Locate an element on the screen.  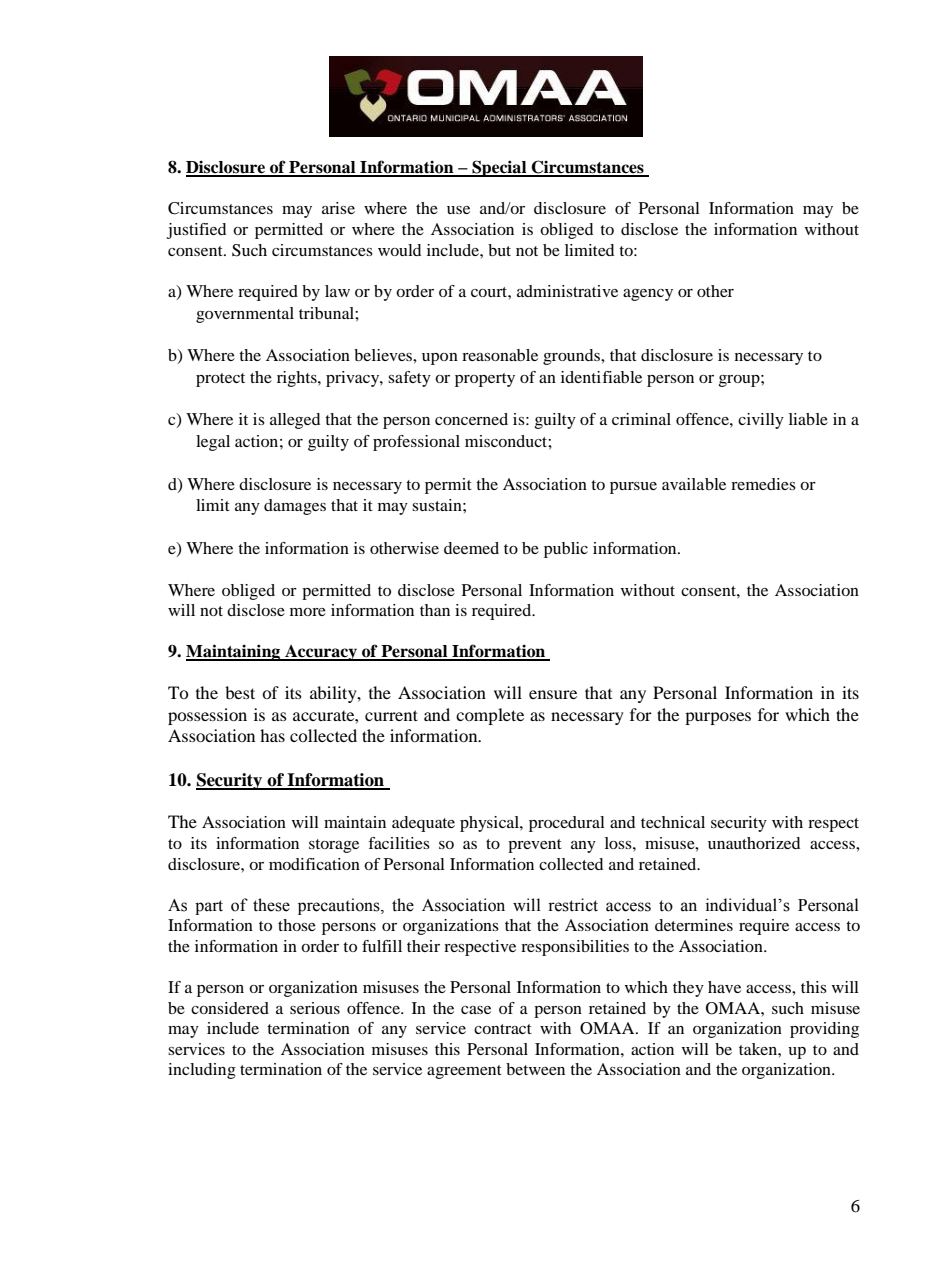
concerned is located at coordinates (471, 419).
